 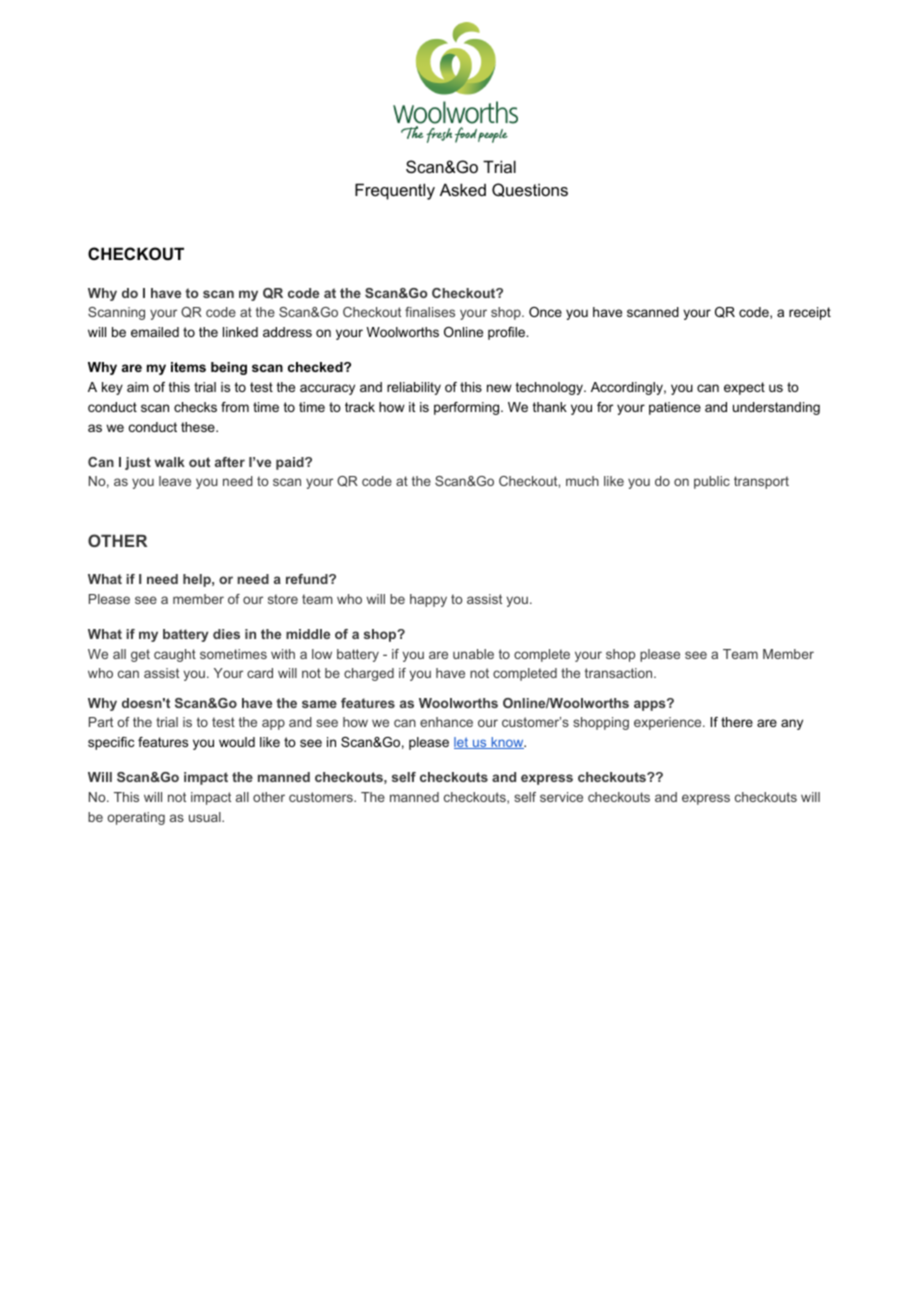 I want to click on leave, so click(x=175, y=481).
